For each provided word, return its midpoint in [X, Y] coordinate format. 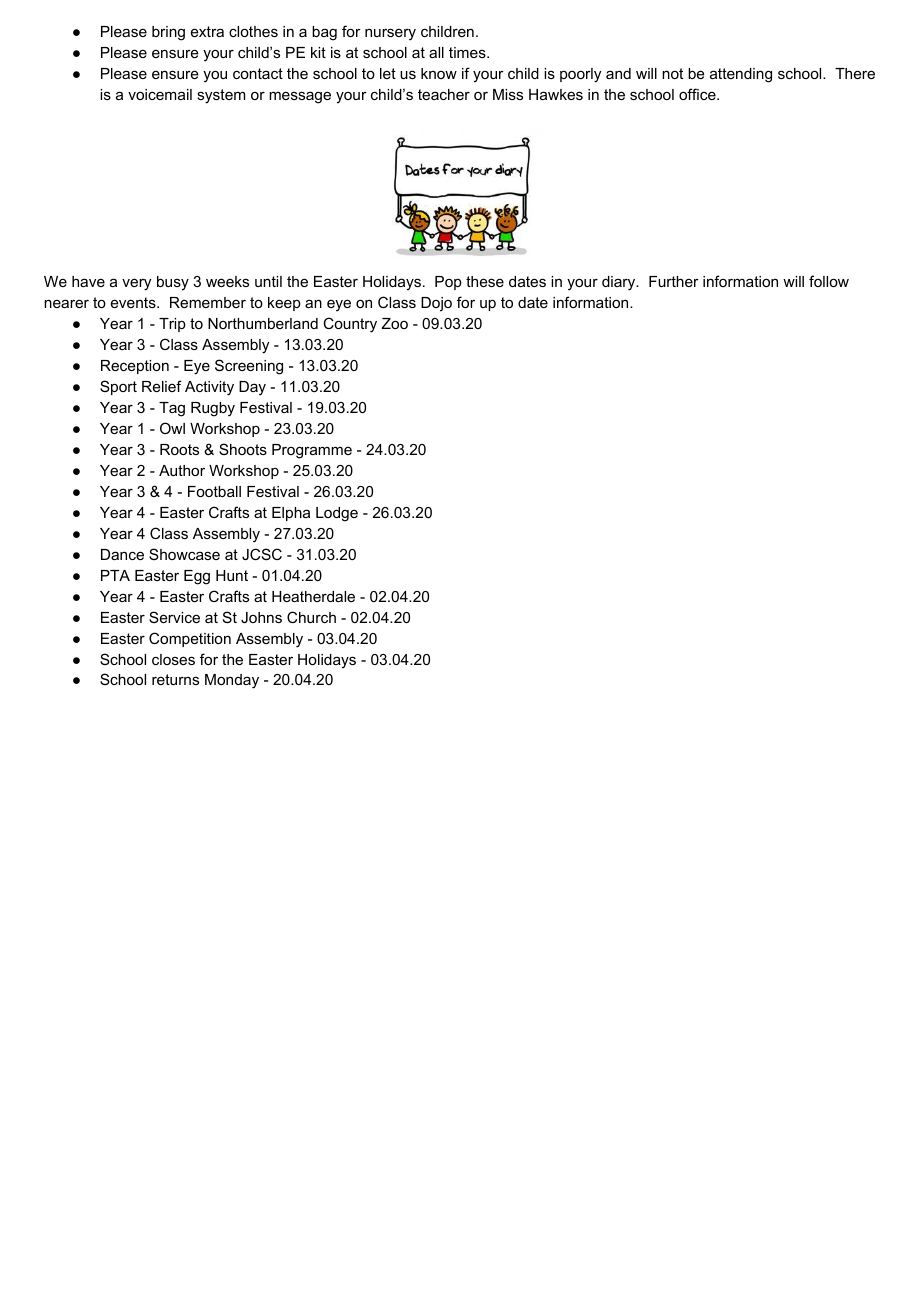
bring [168, 33]
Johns [261, 617]
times [468, 52]
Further [674, 281]
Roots [179, 449]
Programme [312, 451]
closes [173, 659]
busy [173, 283]
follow [829, 281]
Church [311, 617]
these [485, 281]
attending [741, 75]
